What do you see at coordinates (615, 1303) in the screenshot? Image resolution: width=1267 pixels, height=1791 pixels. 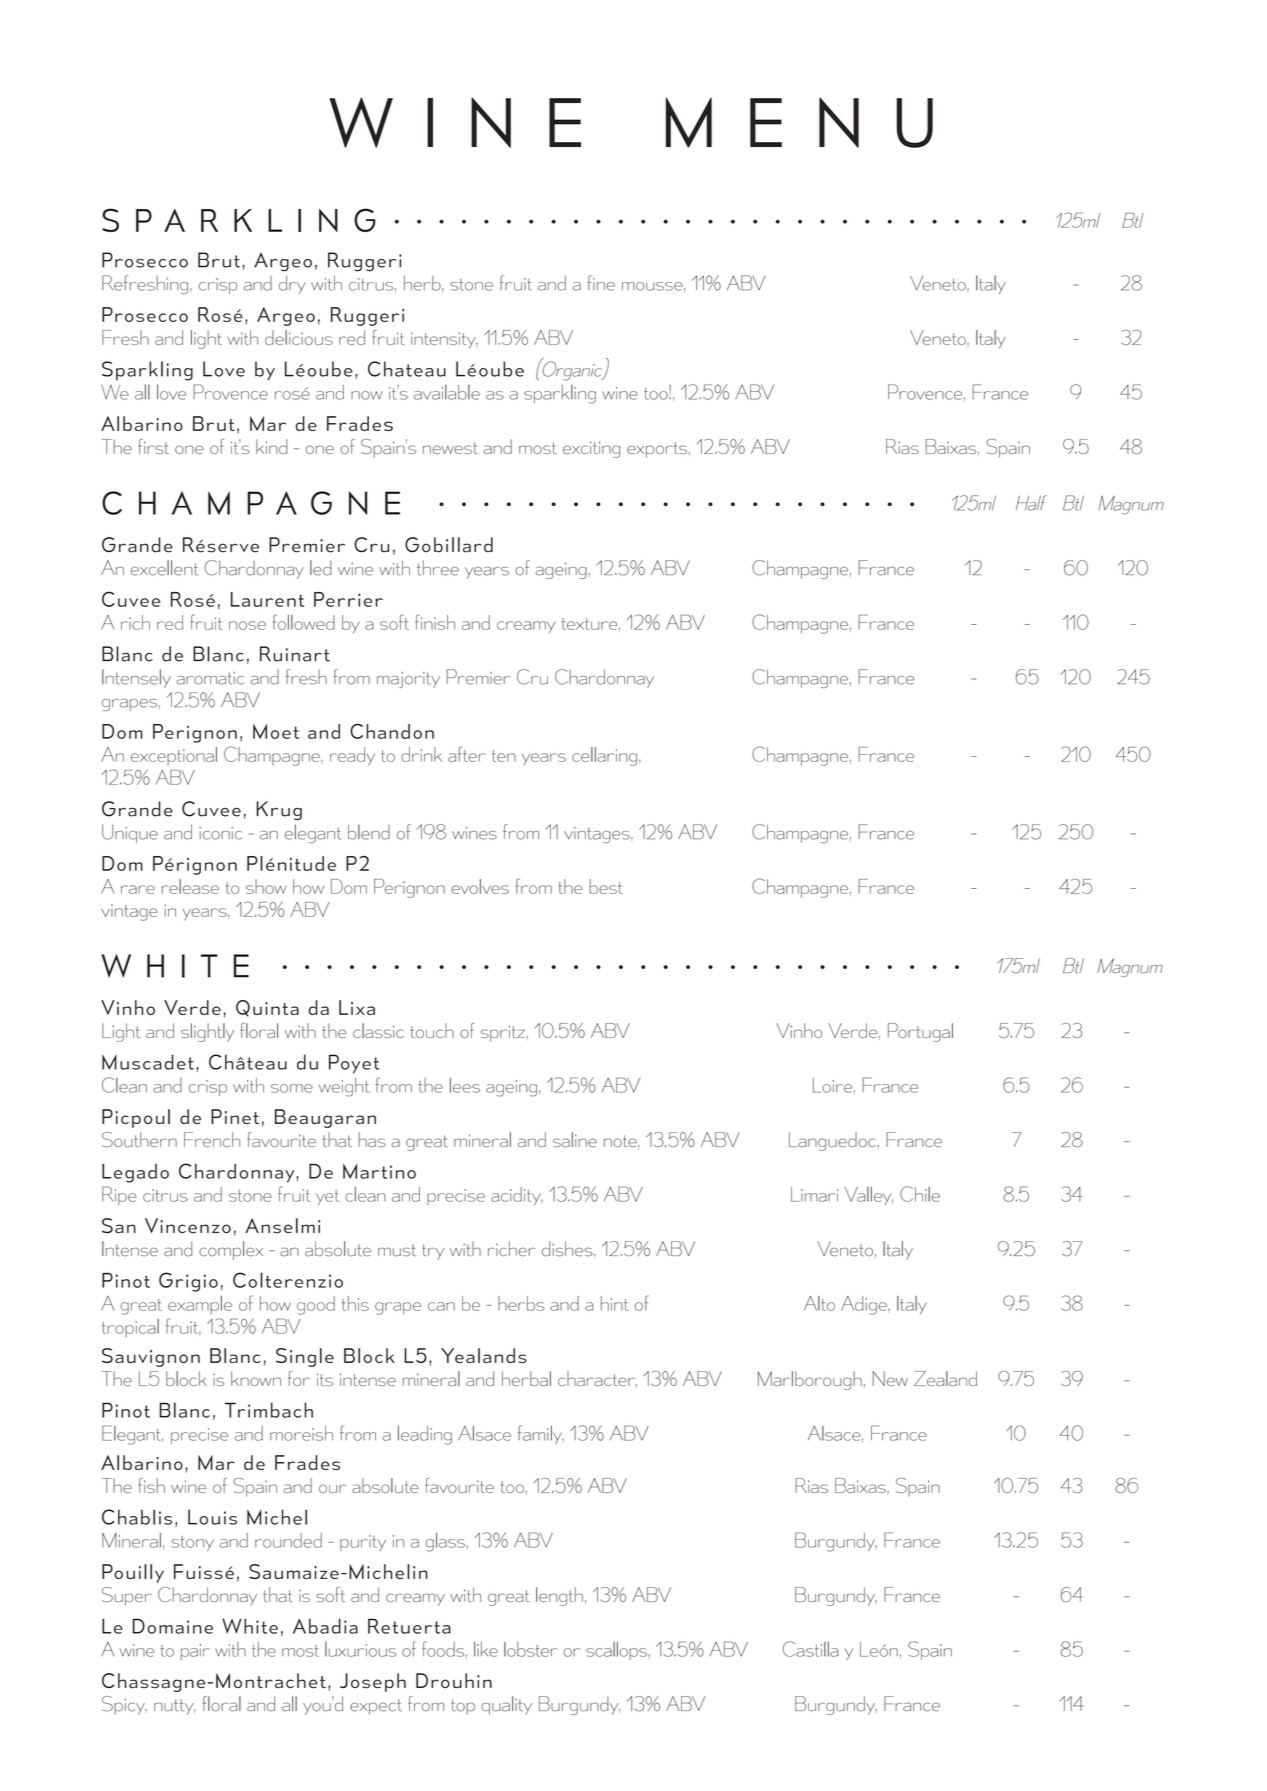 I see `hint` at bounding box center [615, 1303].
